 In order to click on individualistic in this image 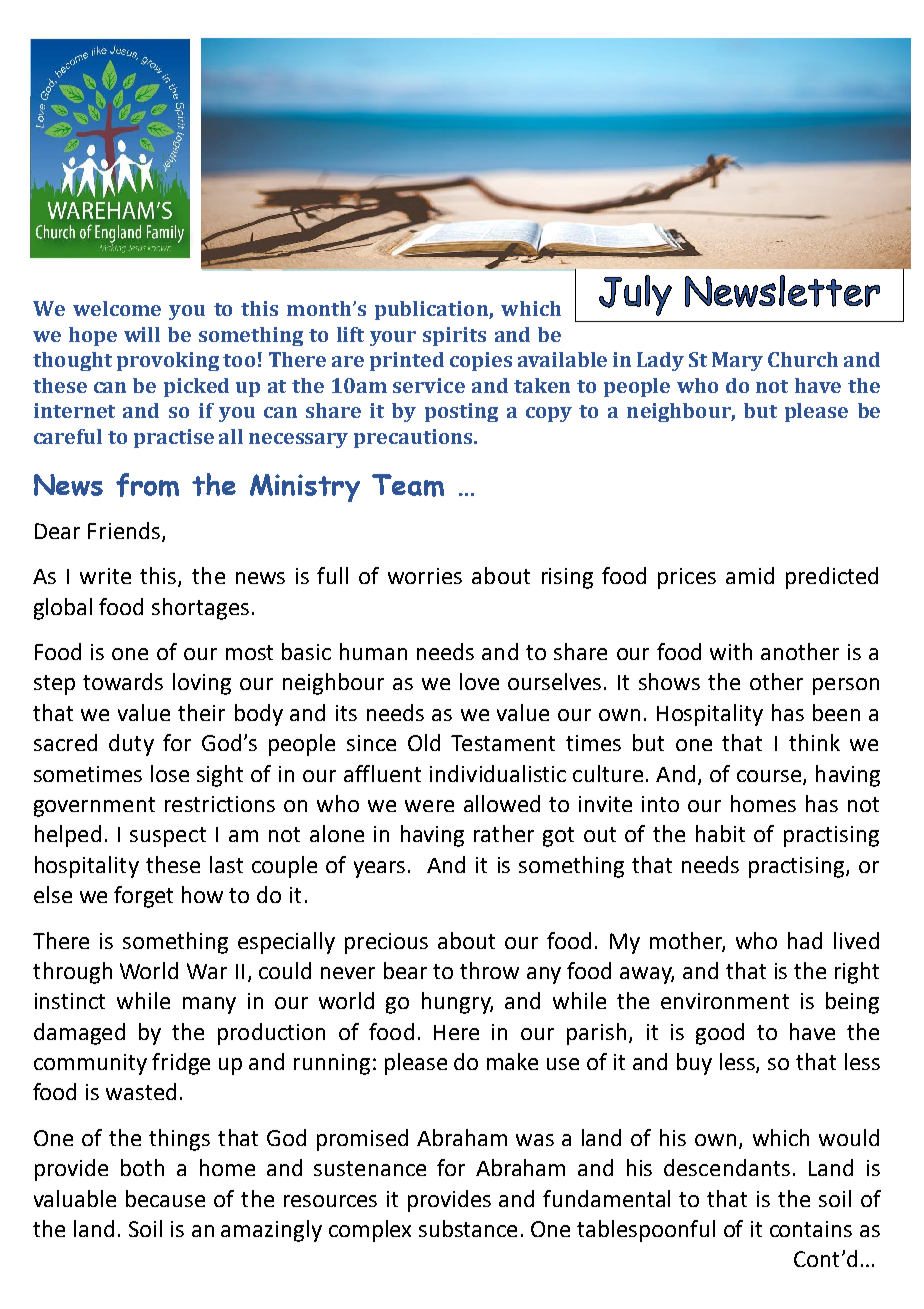, I will do `click(498, 773)`.
